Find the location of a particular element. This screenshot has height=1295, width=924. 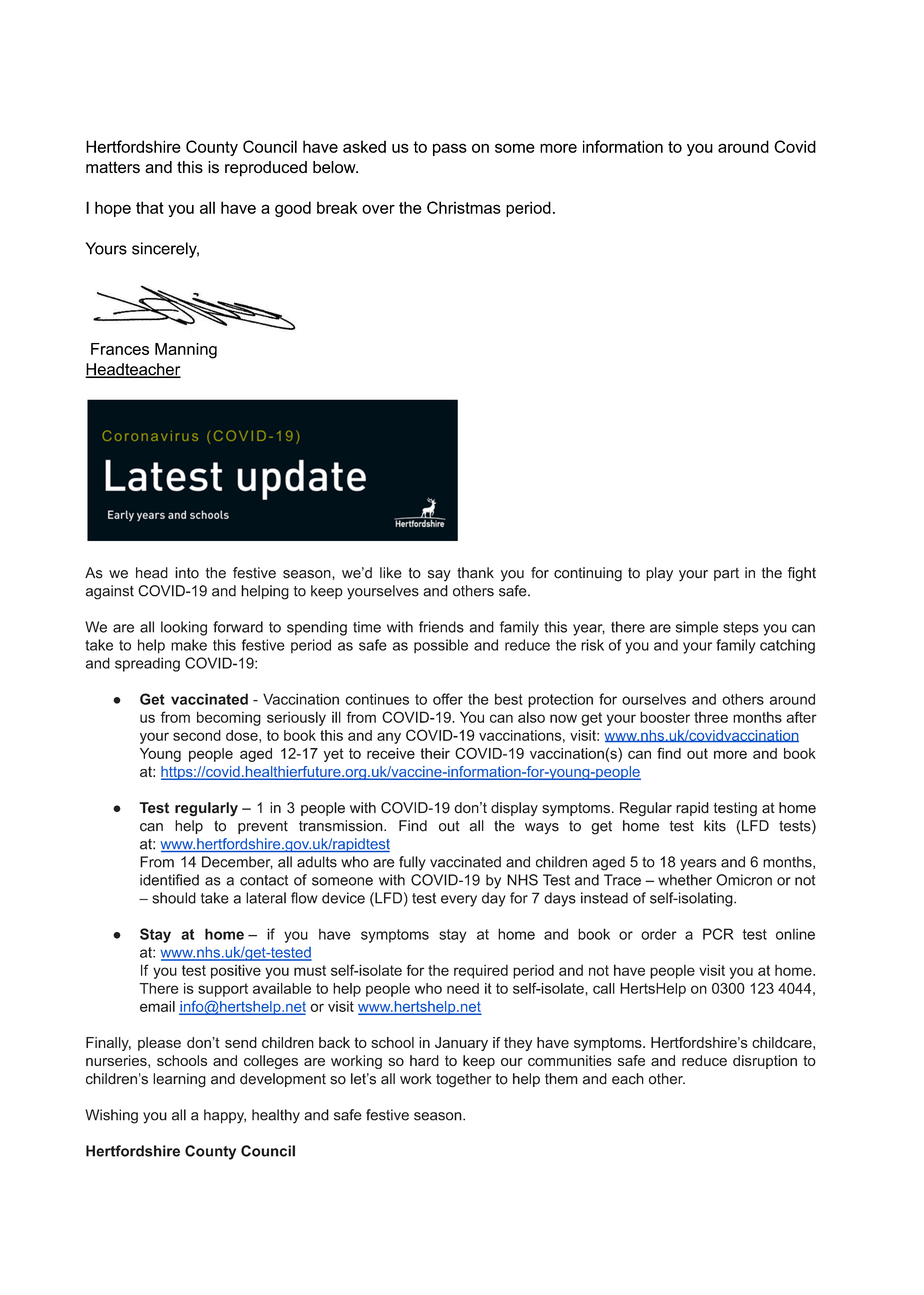

learning is located at coordinates (179, 1080).
